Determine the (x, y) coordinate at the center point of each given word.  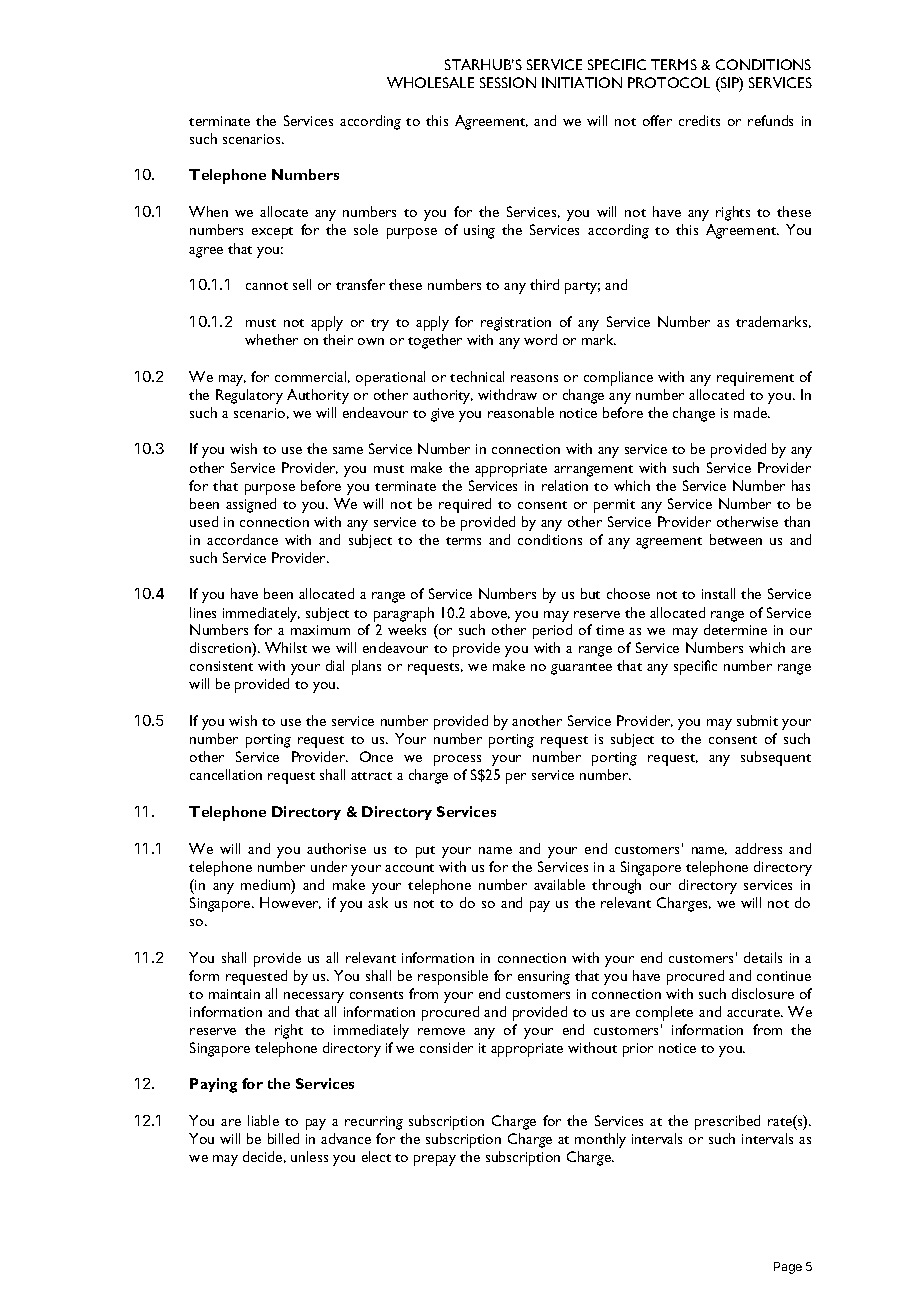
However (290, 903)
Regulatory (249, 396)
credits (699, 120)
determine (735, 629)
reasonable (521, 412)
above (490, 613)
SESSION (508, 82)
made (752, 412)
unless (309, 1156)
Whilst (286, 647)
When (208, 211)
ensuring (544, 978)
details (763, 957)
